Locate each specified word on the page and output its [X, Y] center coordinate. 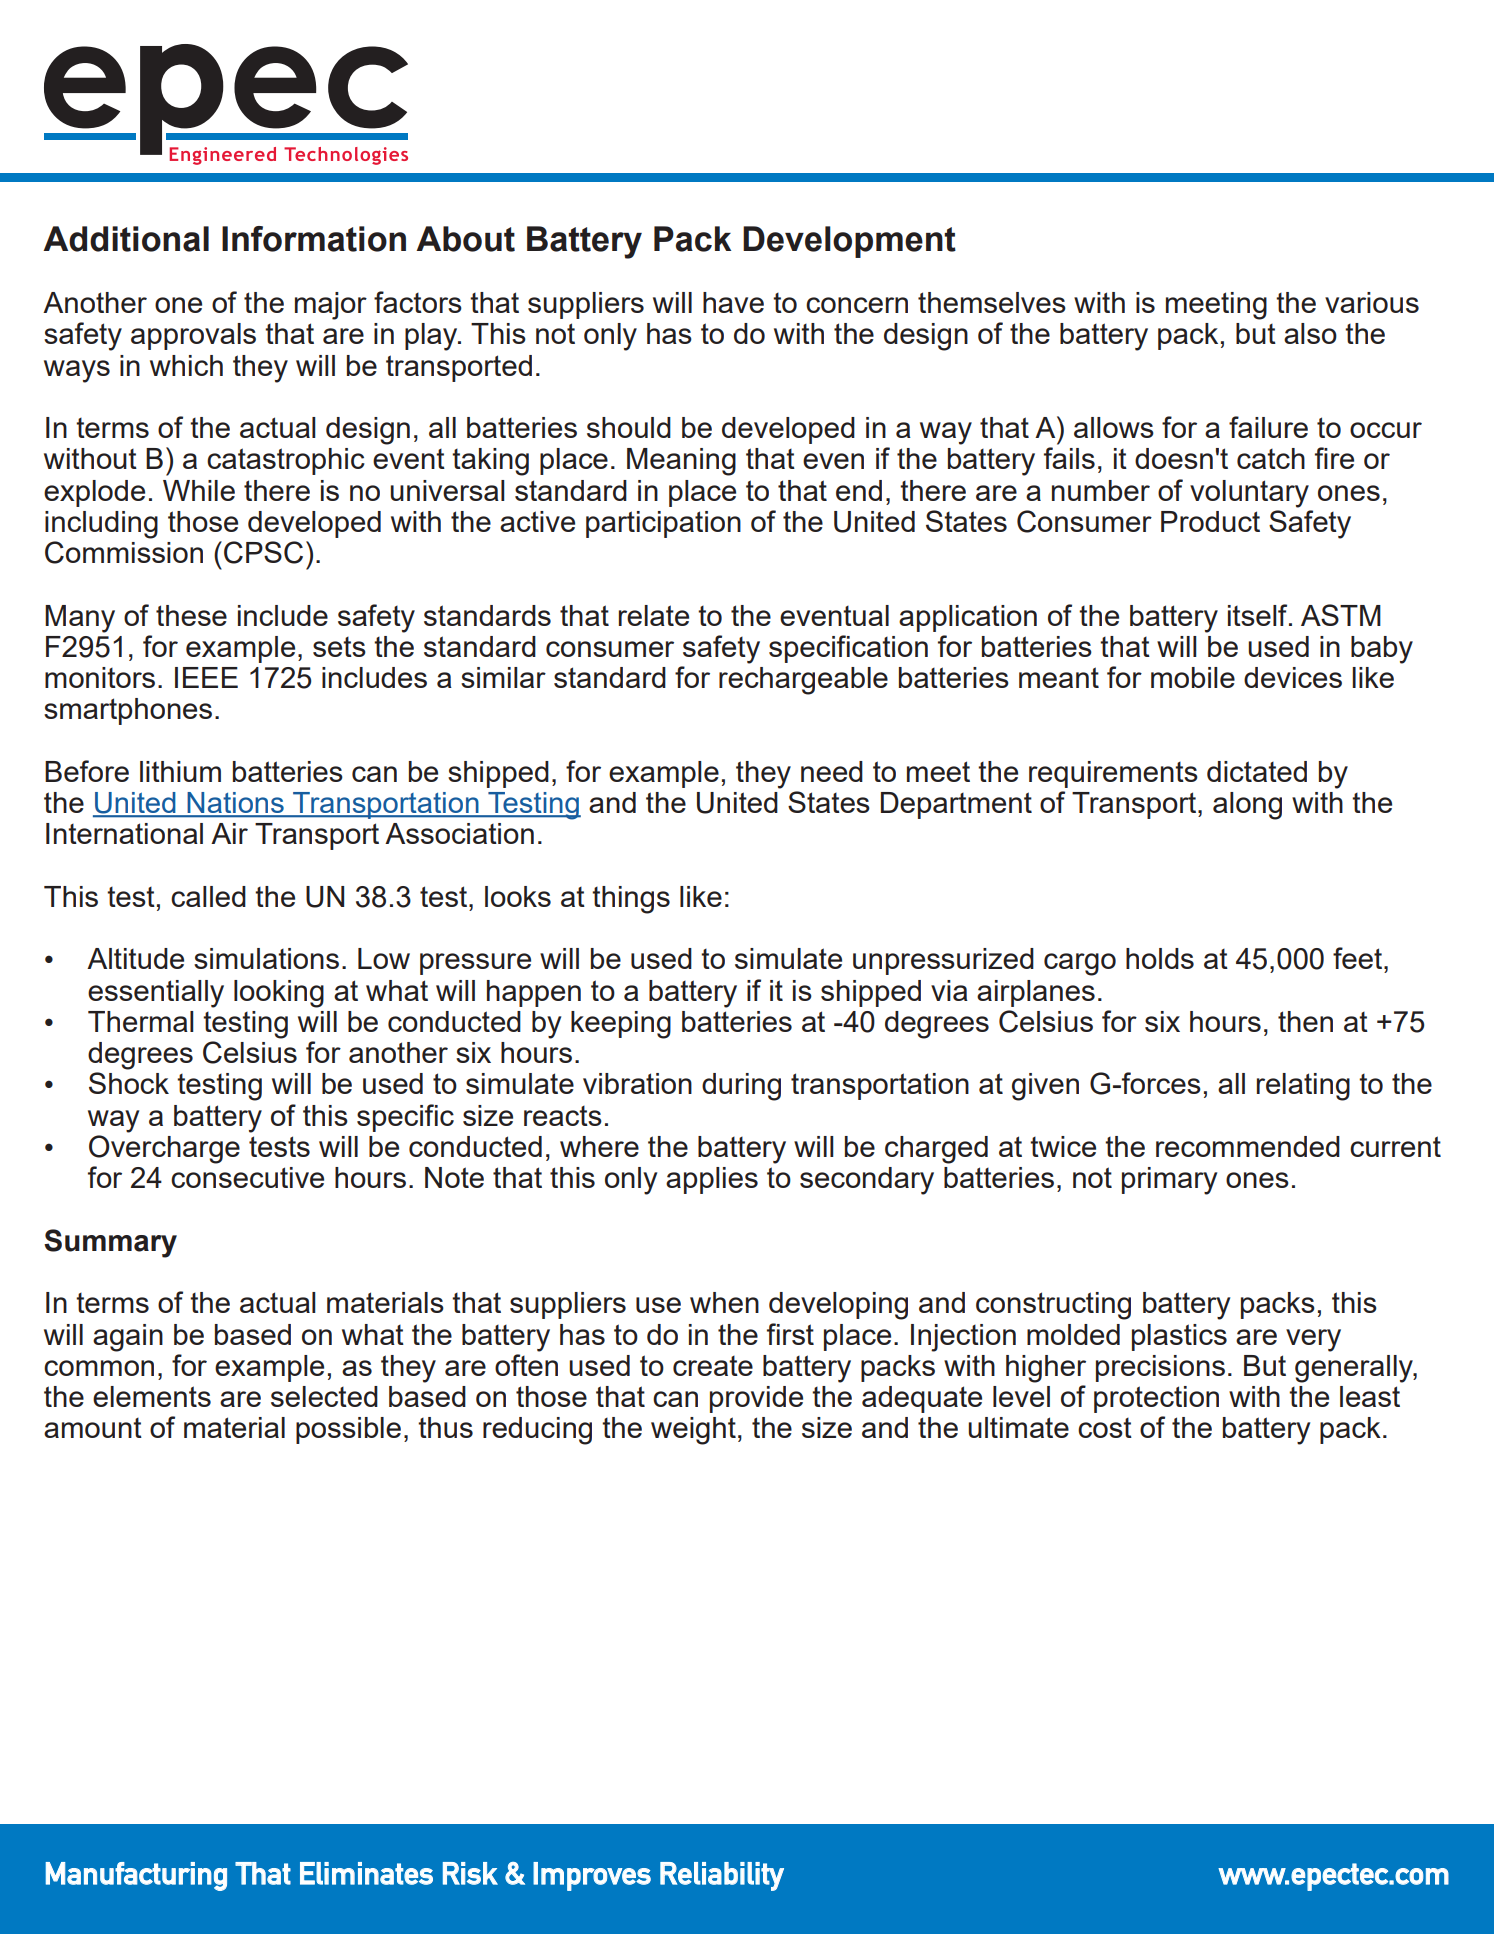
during [741, 1087]
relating [1303, 1087]
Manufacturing [136, 1876]
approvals [193, 336]
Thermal [141, 1021]
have [733, 302]
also [1310, 333]
